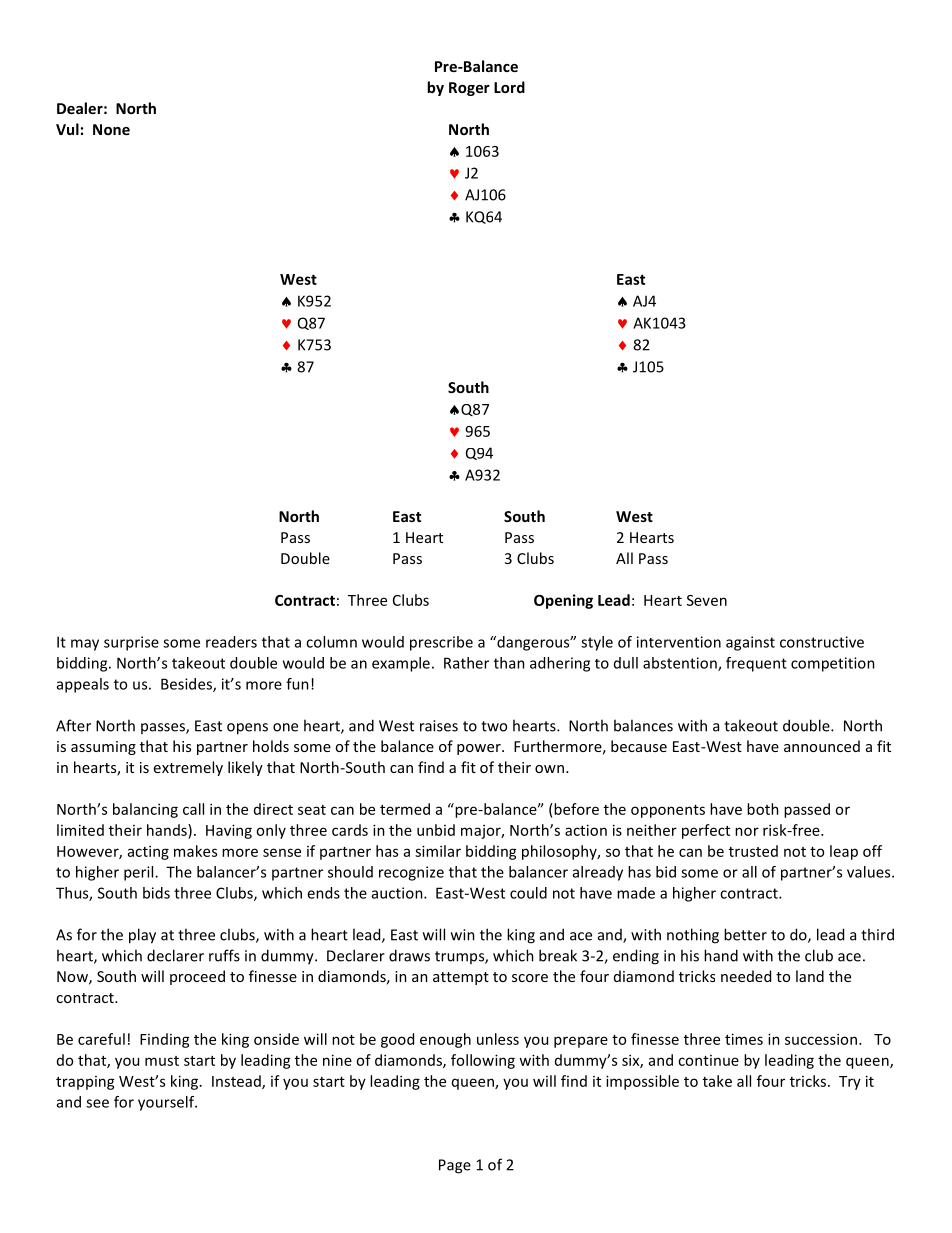 The height and width of the screenshot is (1233, 952). I want to click on surprise, so click(131, 643).
